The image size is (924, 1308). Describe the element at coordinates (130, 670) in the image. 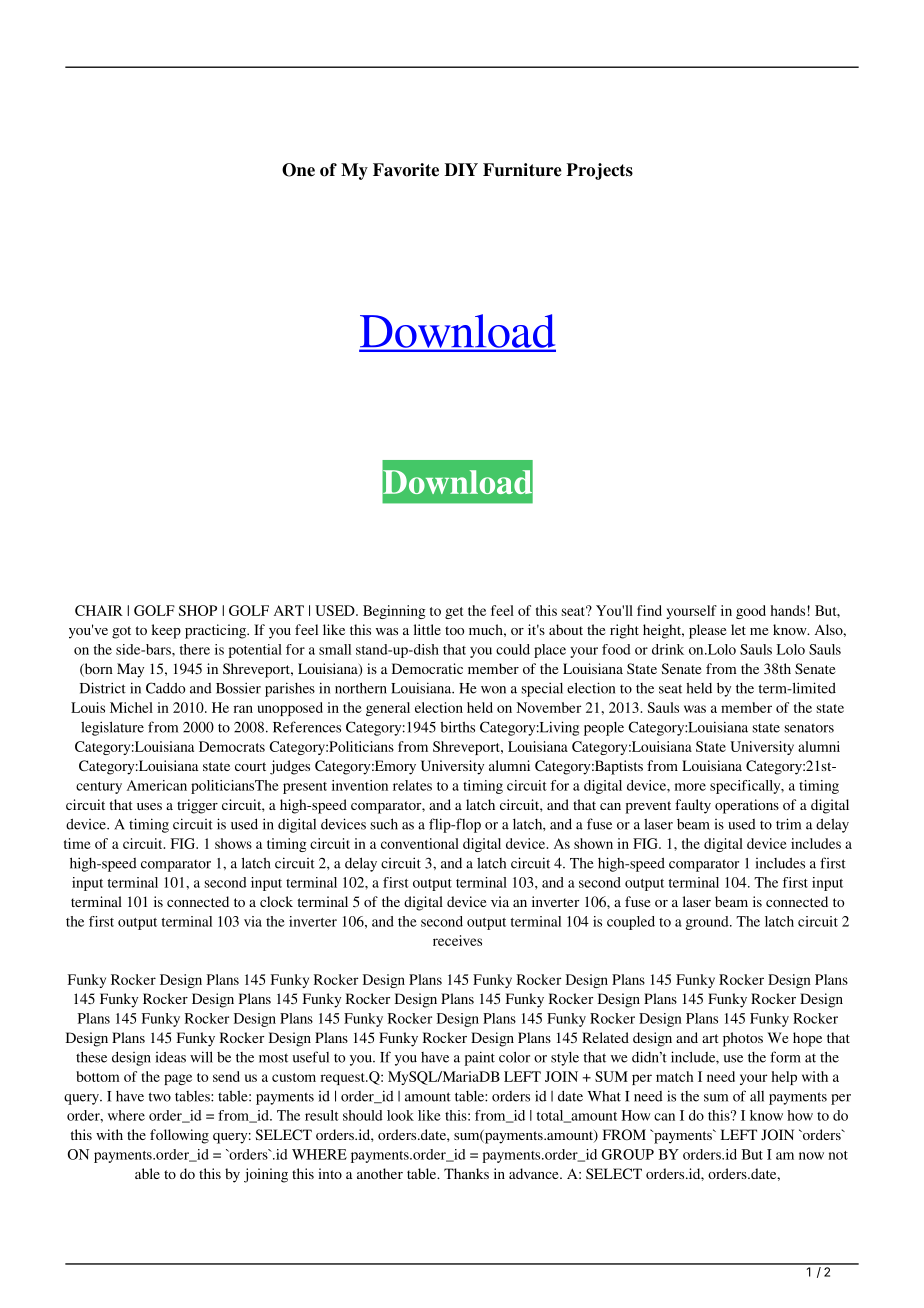

I see `May` at that location.
